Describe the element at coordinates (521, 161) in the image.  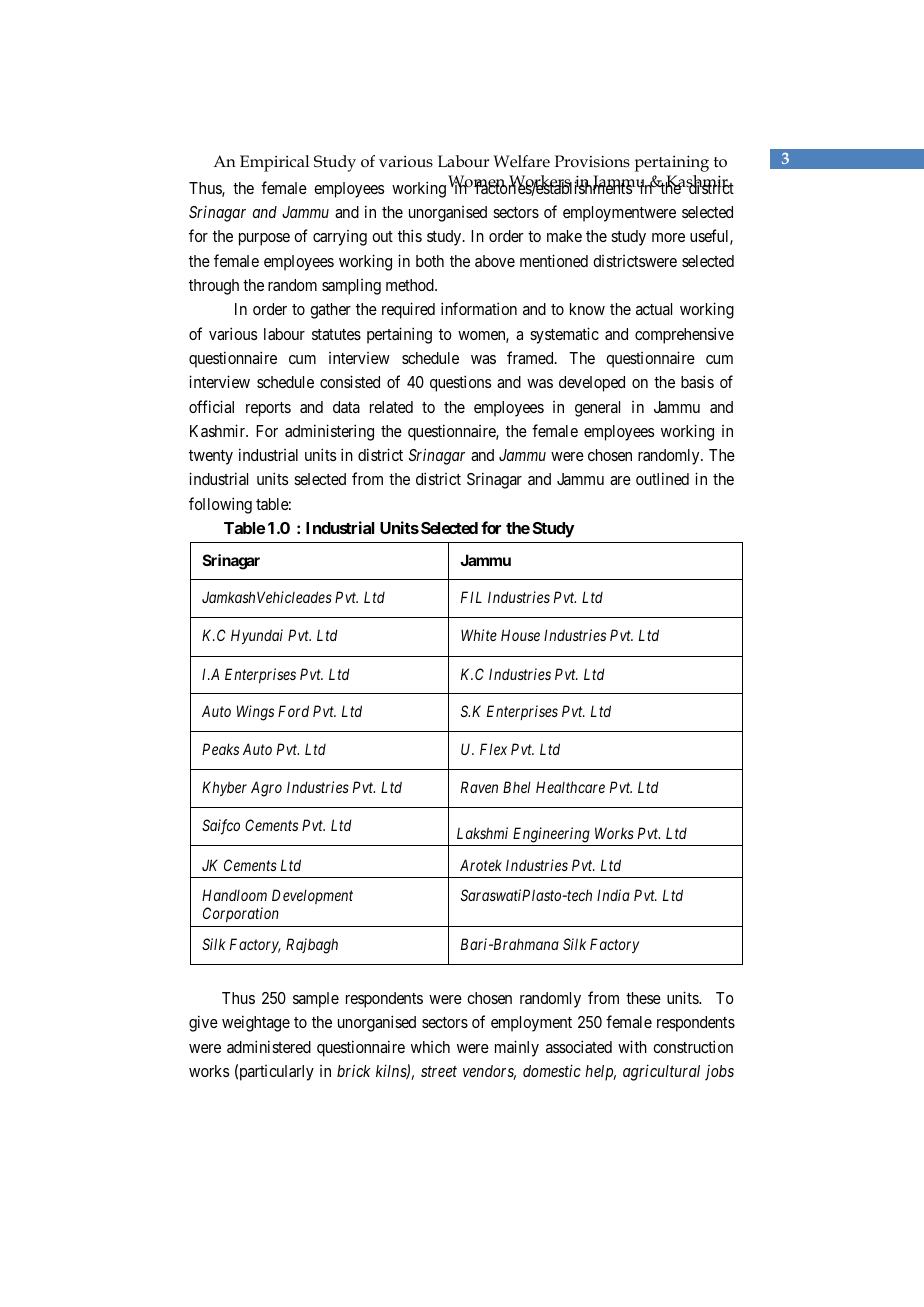
I see `Welfare` at that location.
